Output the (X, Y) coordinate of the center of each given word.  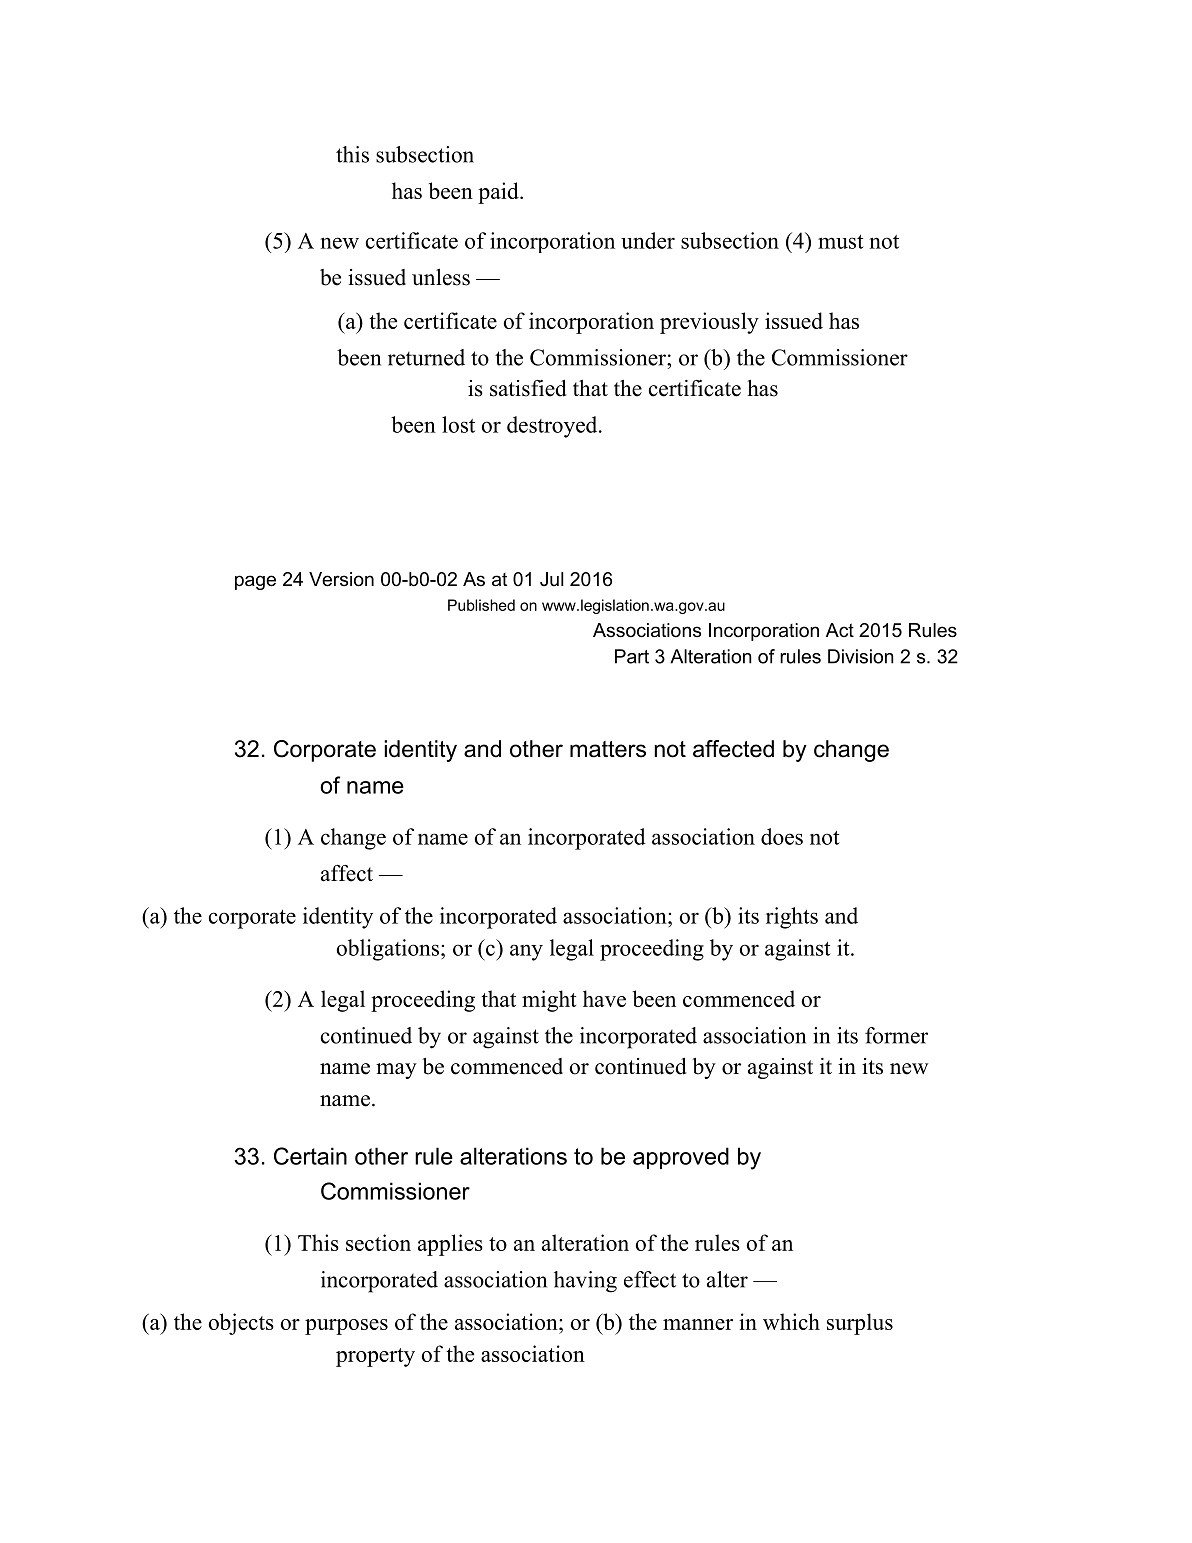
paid (499, 193)
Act (840, 630)
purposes (346, 1327)
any (526, 952)
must (841, 242)
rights (792, 918)
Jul (552, 579)
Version (341, 579)
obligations (387, 950)
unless (441, 277)
